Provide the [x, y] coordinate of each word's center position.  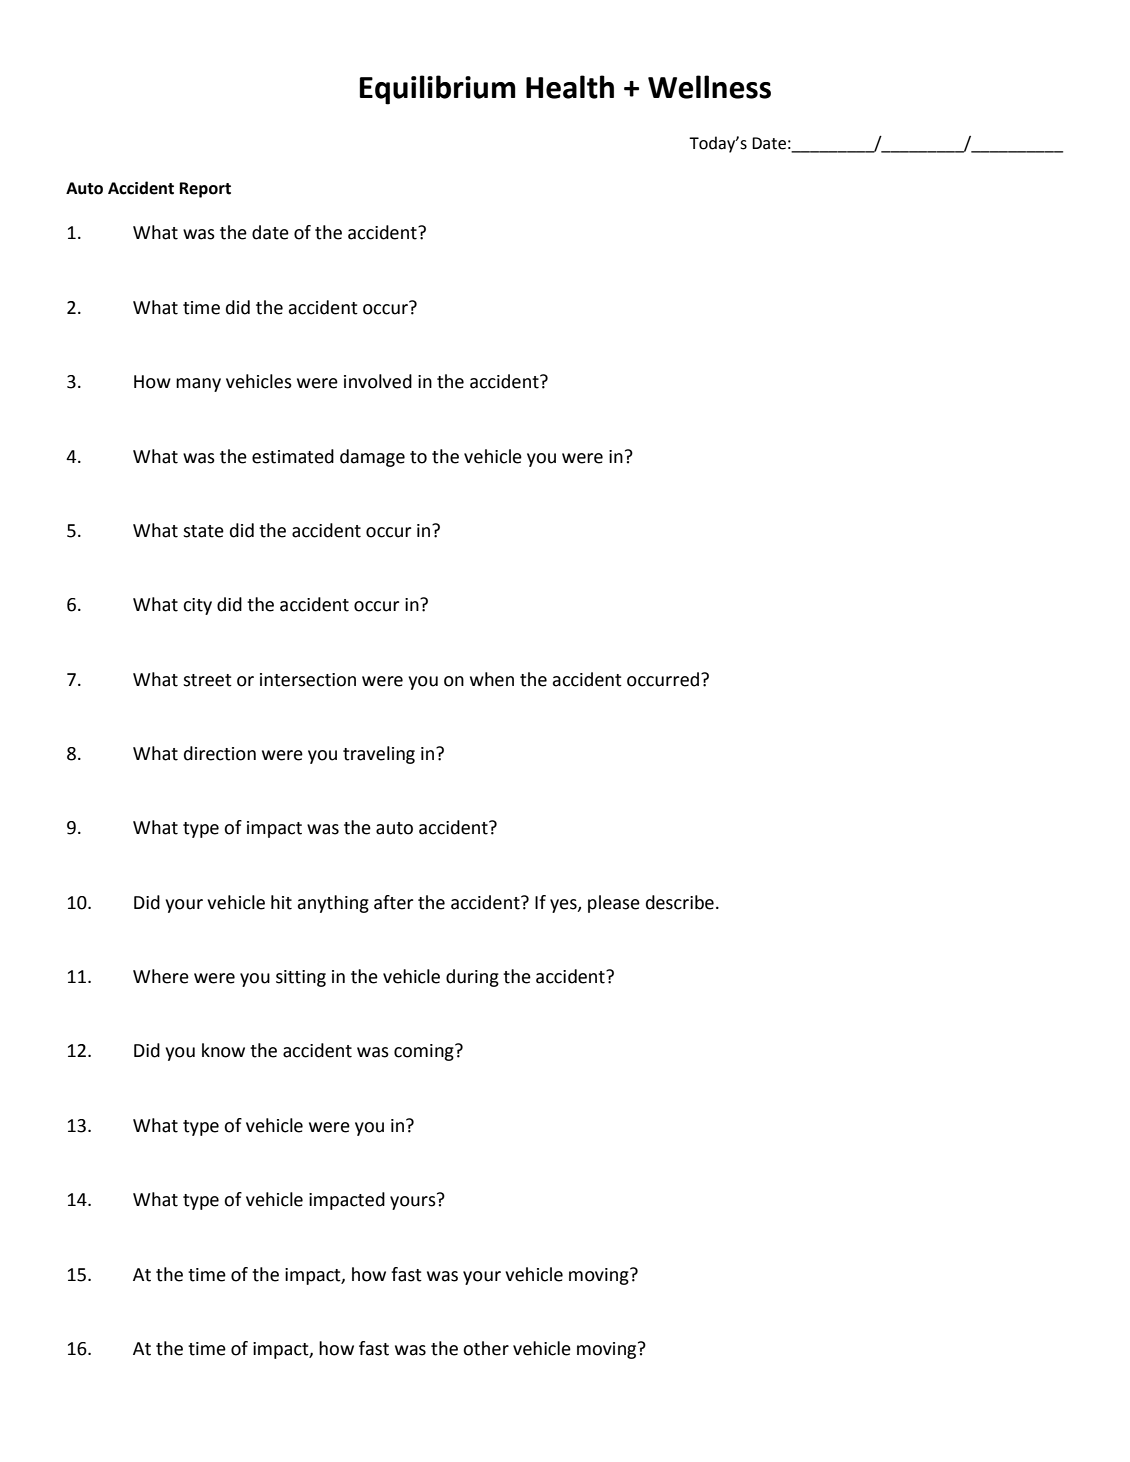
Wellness [709, 87]
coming [425, 1052]
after [393, 902]
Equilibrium [438, 90]
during [472, 978]
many [198, 385]
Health [570, 87]
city [197, 606]
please [614, 904]
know [223, 1050]
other [486, 1348]
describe [680, 902]
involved [378, 381]
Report [205, 190]
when [492, 679]
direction [220, 753]
